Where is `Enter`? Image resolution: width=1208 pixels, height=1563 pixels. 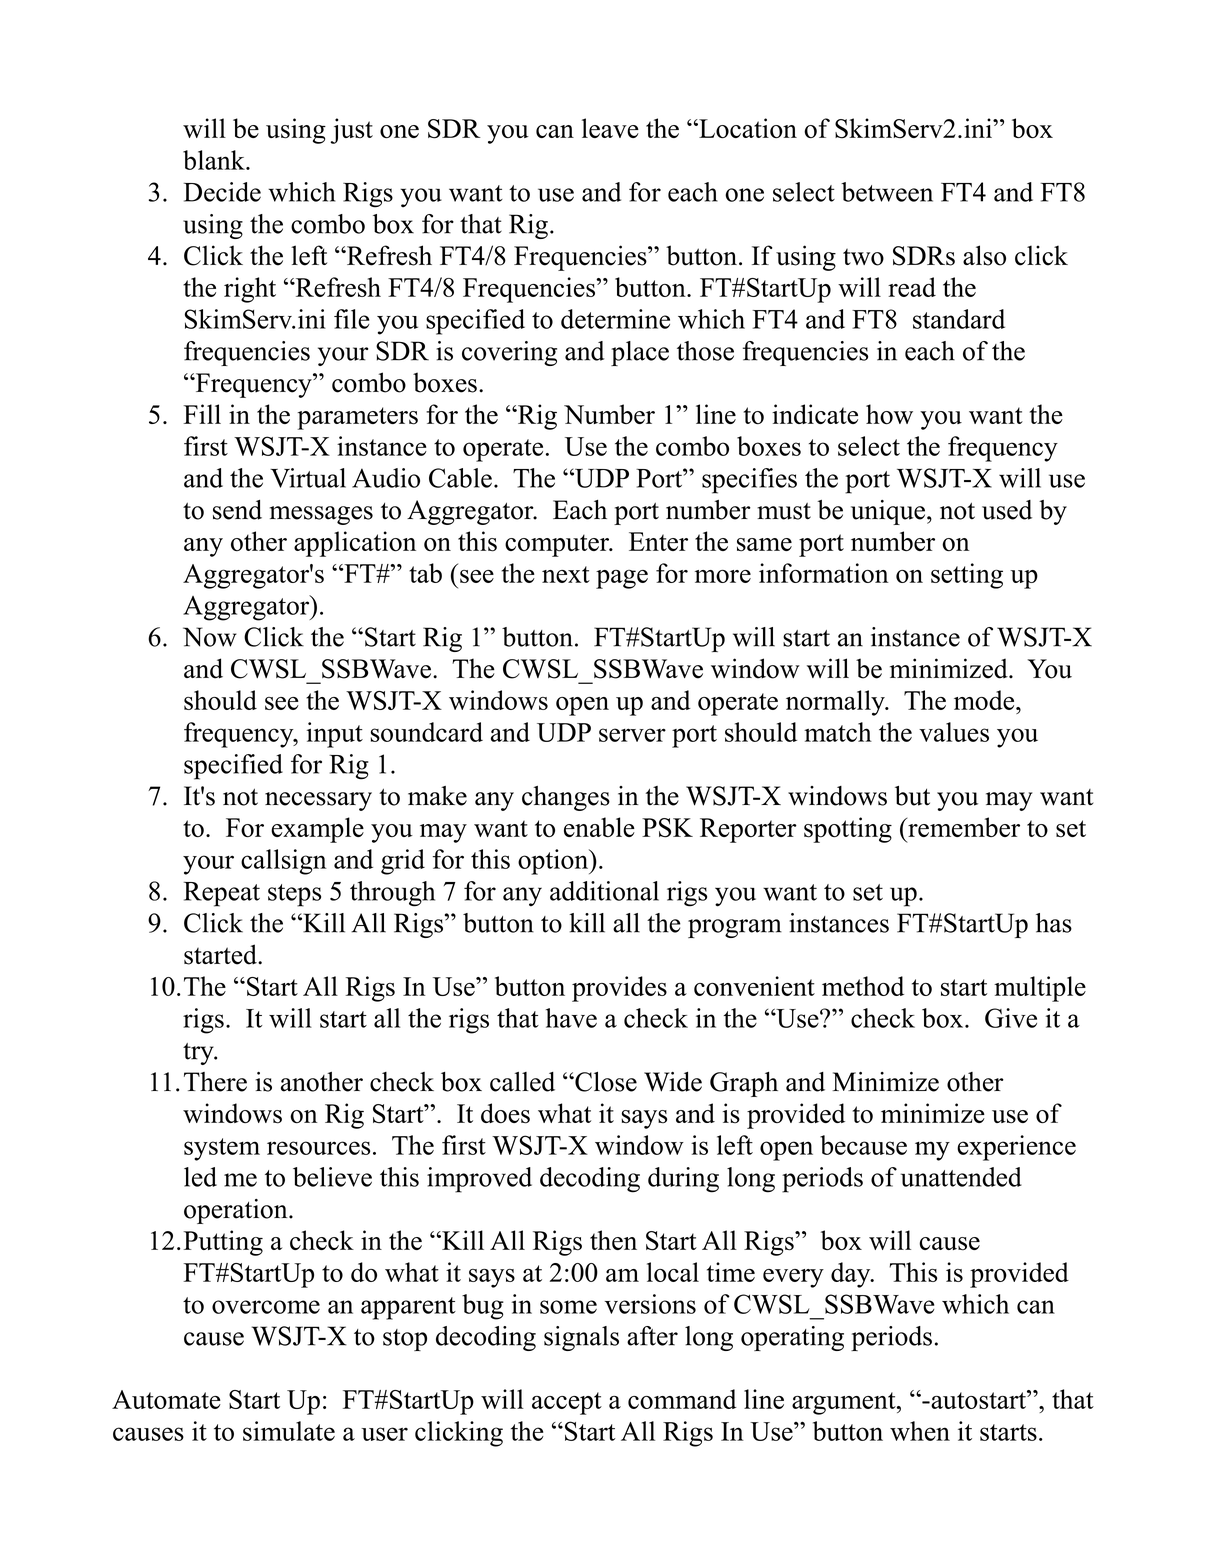
Enter is located at coordinates (658, 541).
